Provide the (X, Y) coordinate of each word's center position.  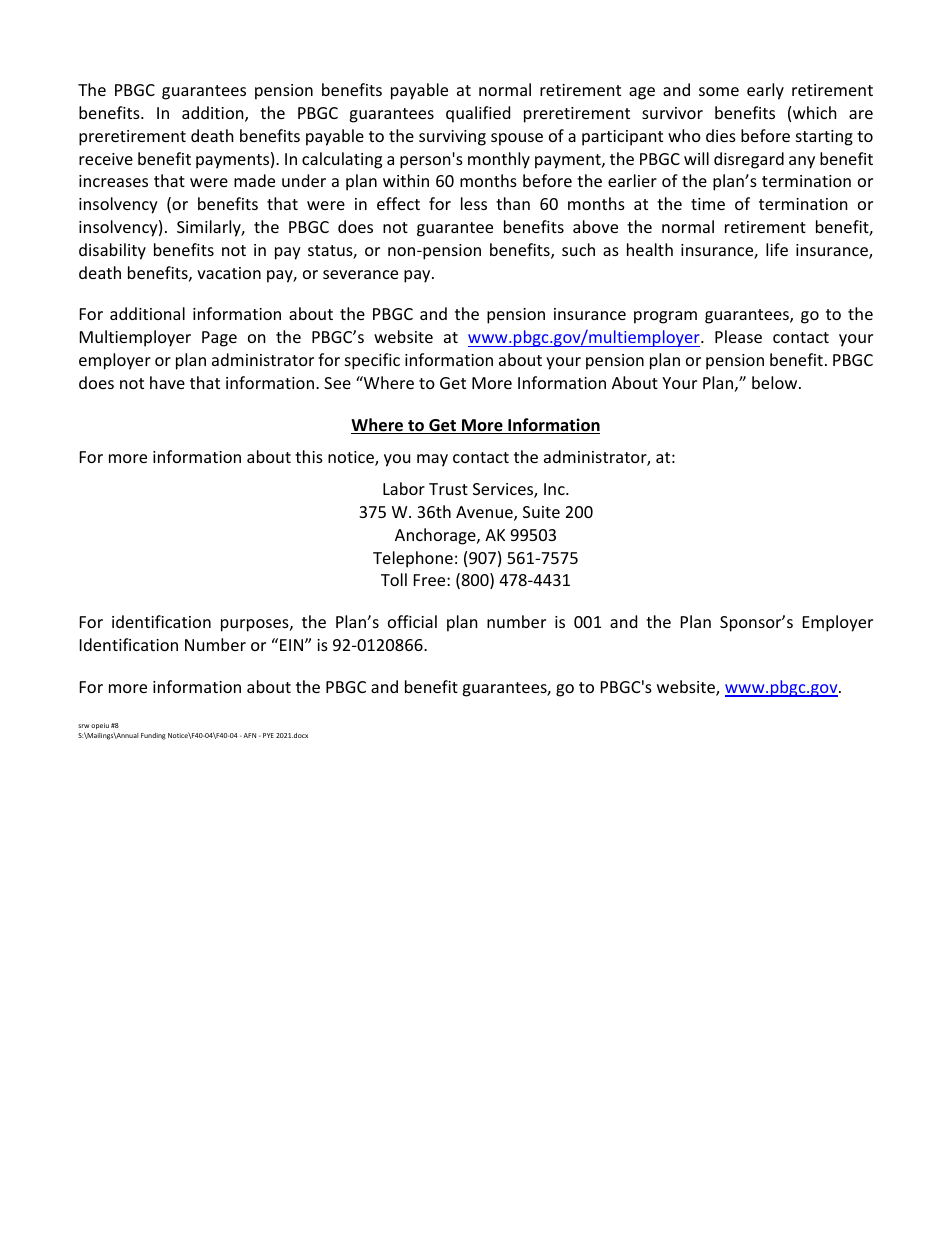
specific (372, 361)
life (777, 249)
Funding (153, 736)
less (474, 203)
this (309, 456)
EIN (291, 645)
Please (738, 336)
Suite (541, 512)
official (412, 621)
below (776, 382)
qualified (478, 114)
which (815, 112)
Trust (448, 489)
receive (106, 159)
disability (112, 251)
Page (219, 339)
